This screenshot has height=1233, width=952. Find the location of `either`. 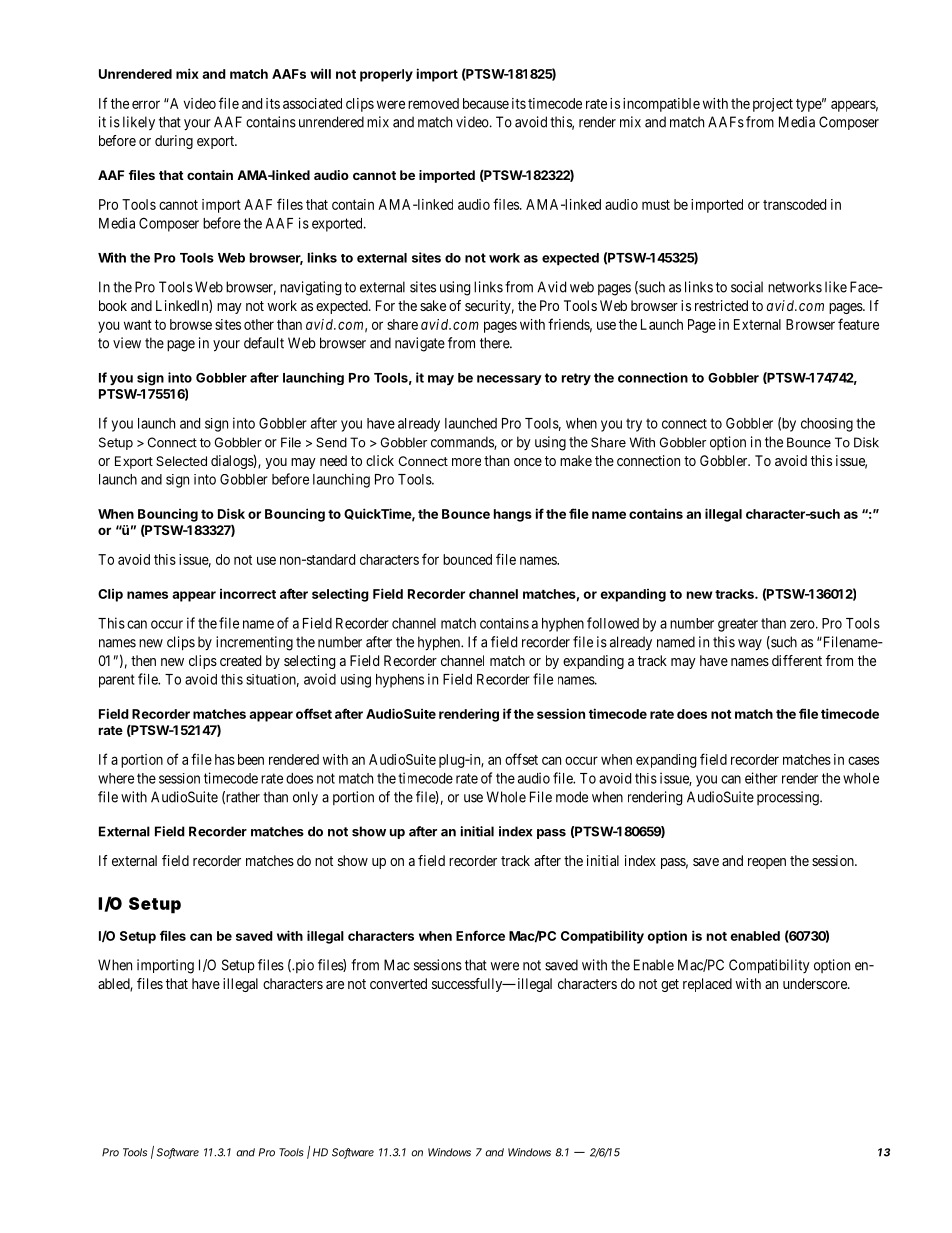

either is located at coordinates (761, 778).
